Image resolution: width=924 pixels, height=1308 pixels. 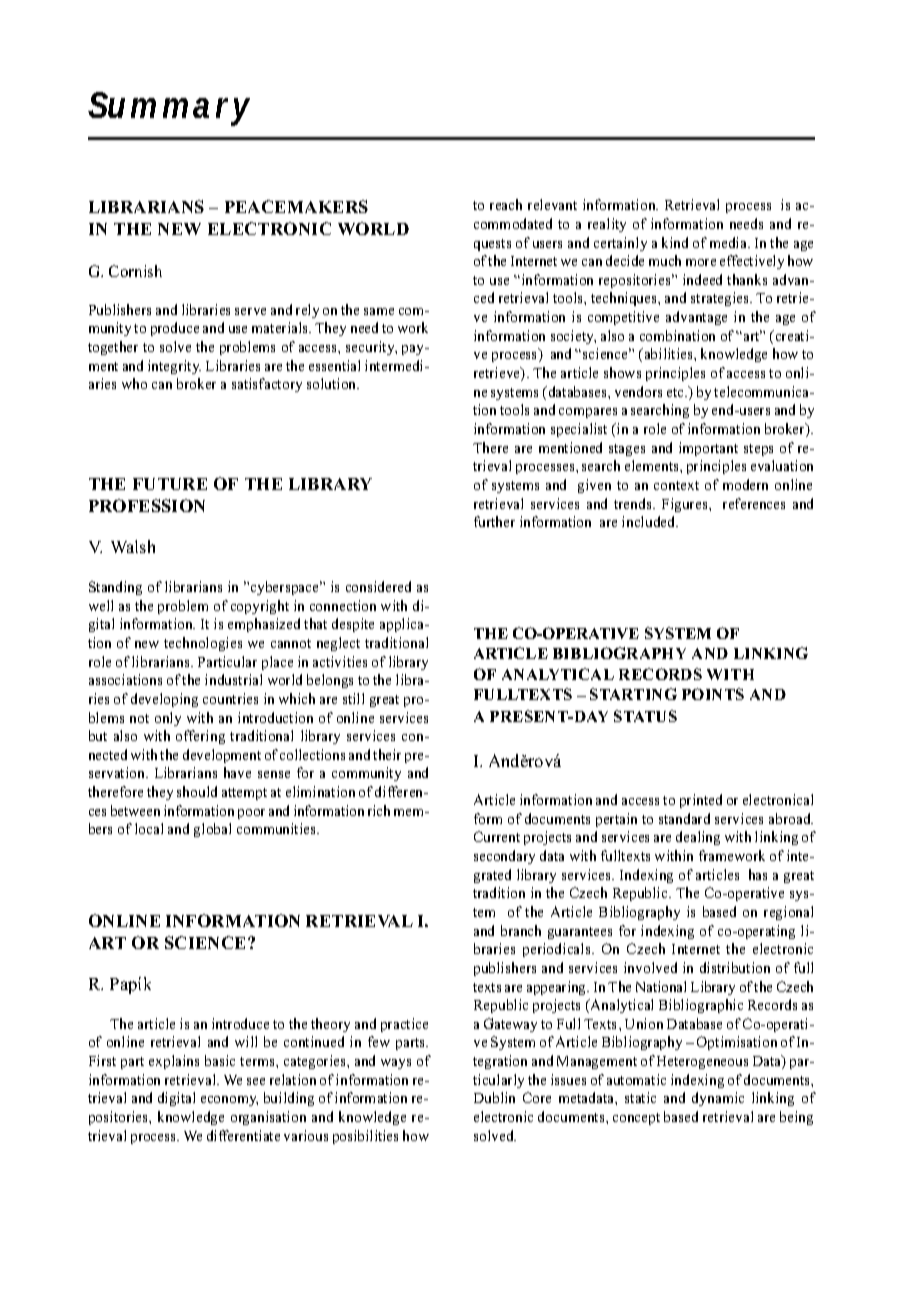 What do you see at coordinates (713, 694) in the page?
I see `POINTS` at bounding box center [713, 694].
